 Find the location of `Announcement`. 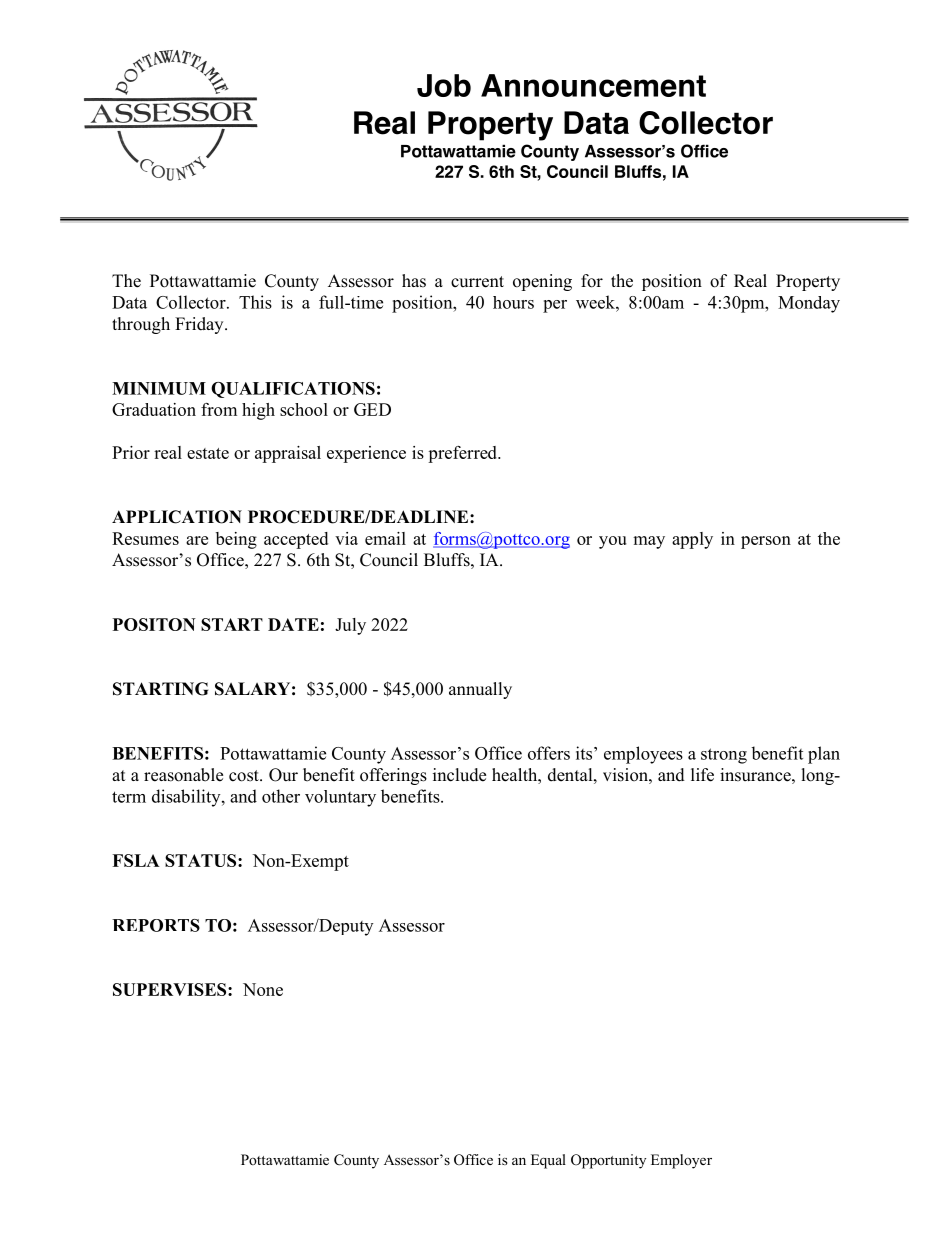

Announcement is located at coordinates (593, 85).
